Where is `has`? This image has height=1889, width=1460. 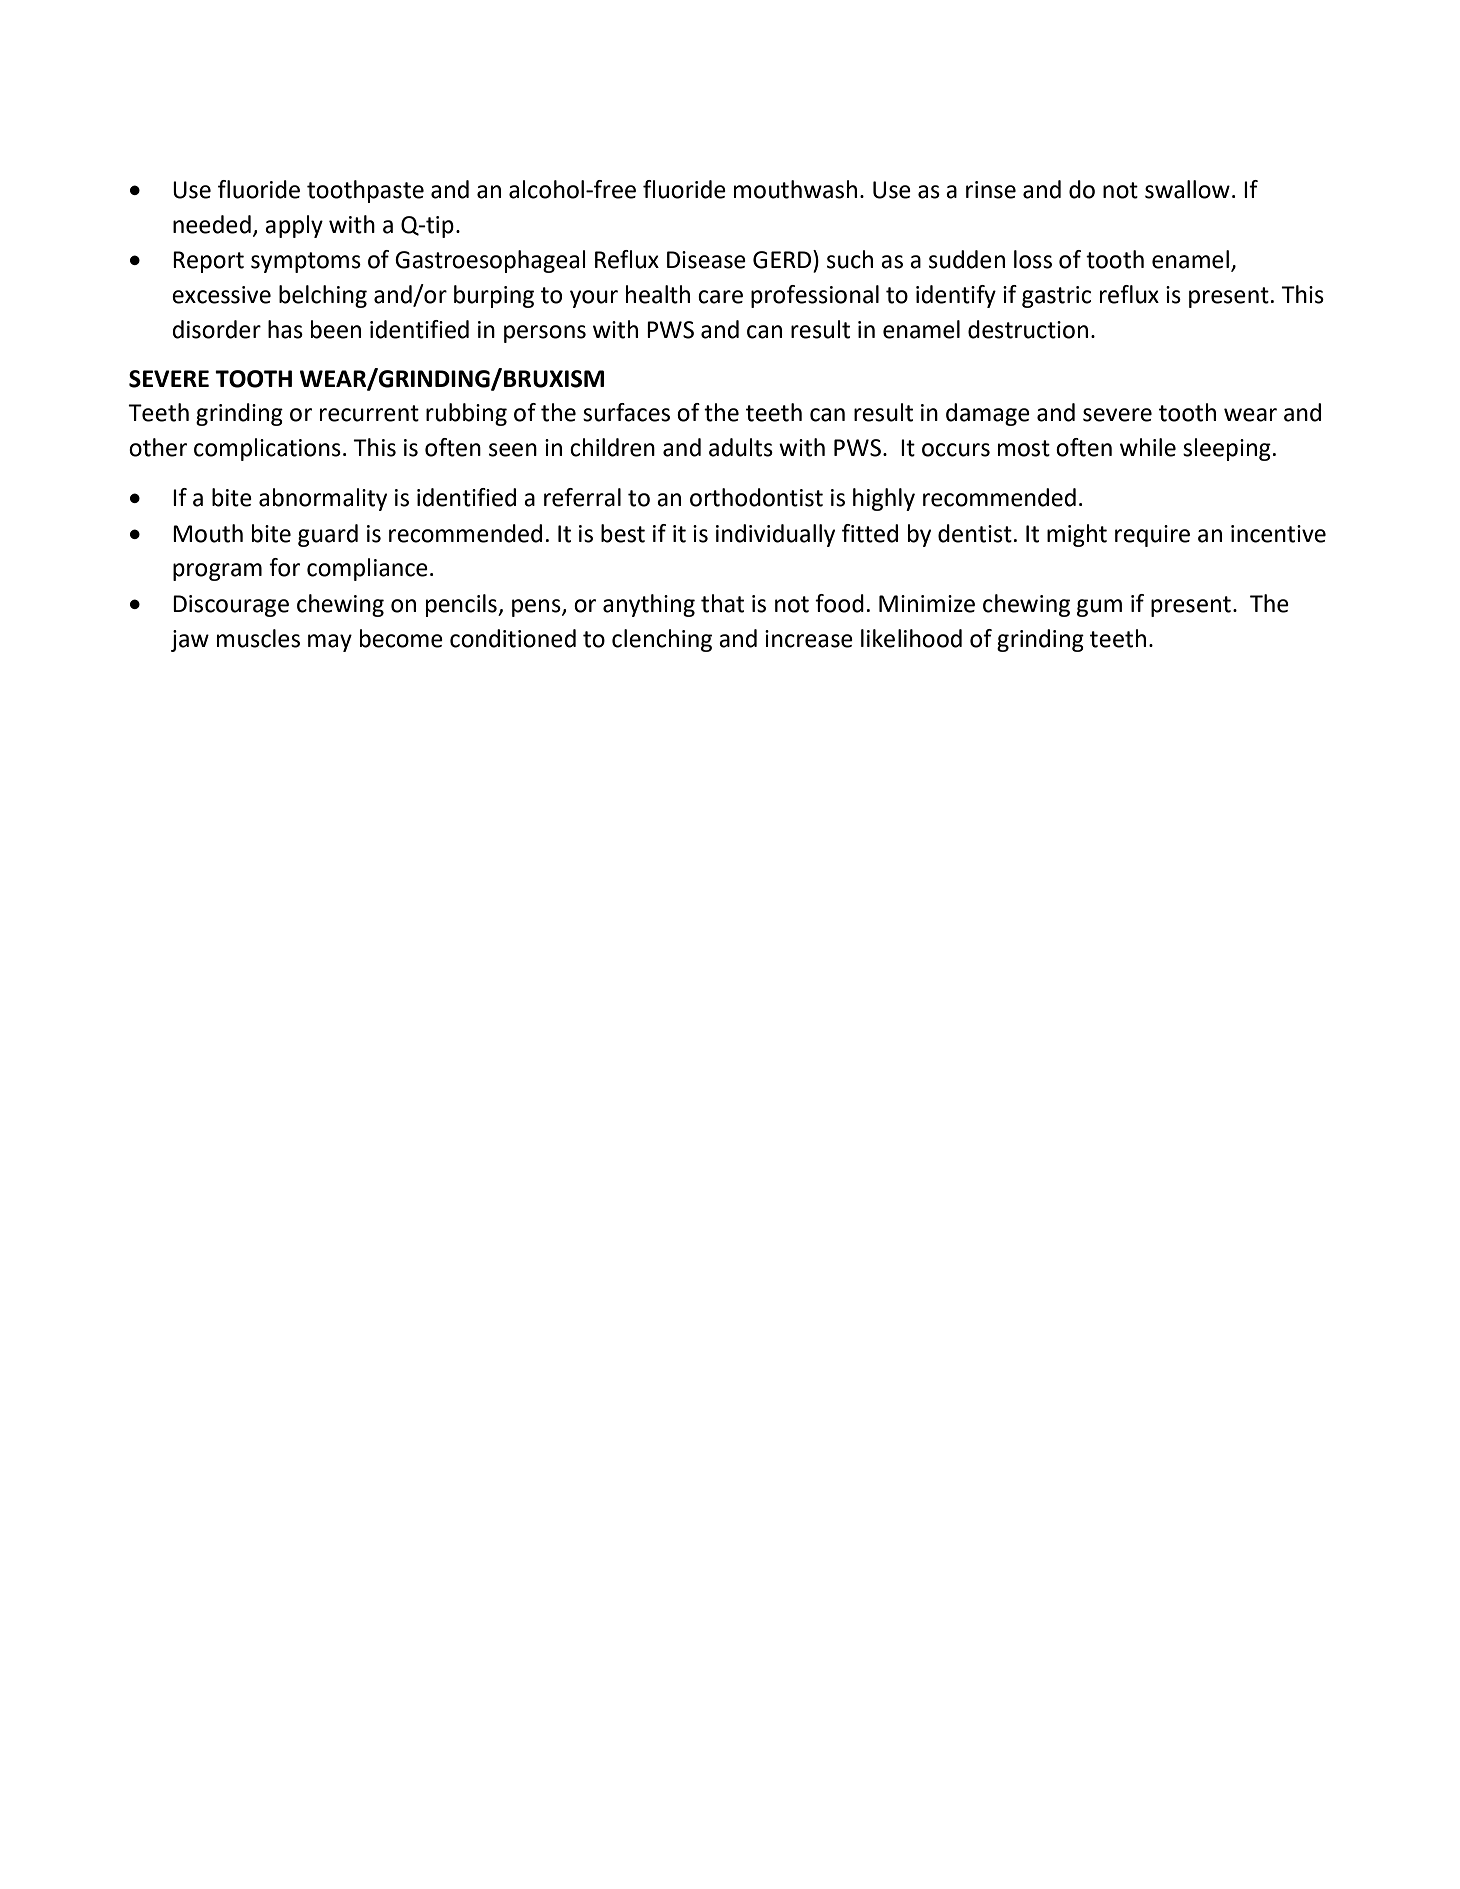 has is located at coordinates (285, 329).
